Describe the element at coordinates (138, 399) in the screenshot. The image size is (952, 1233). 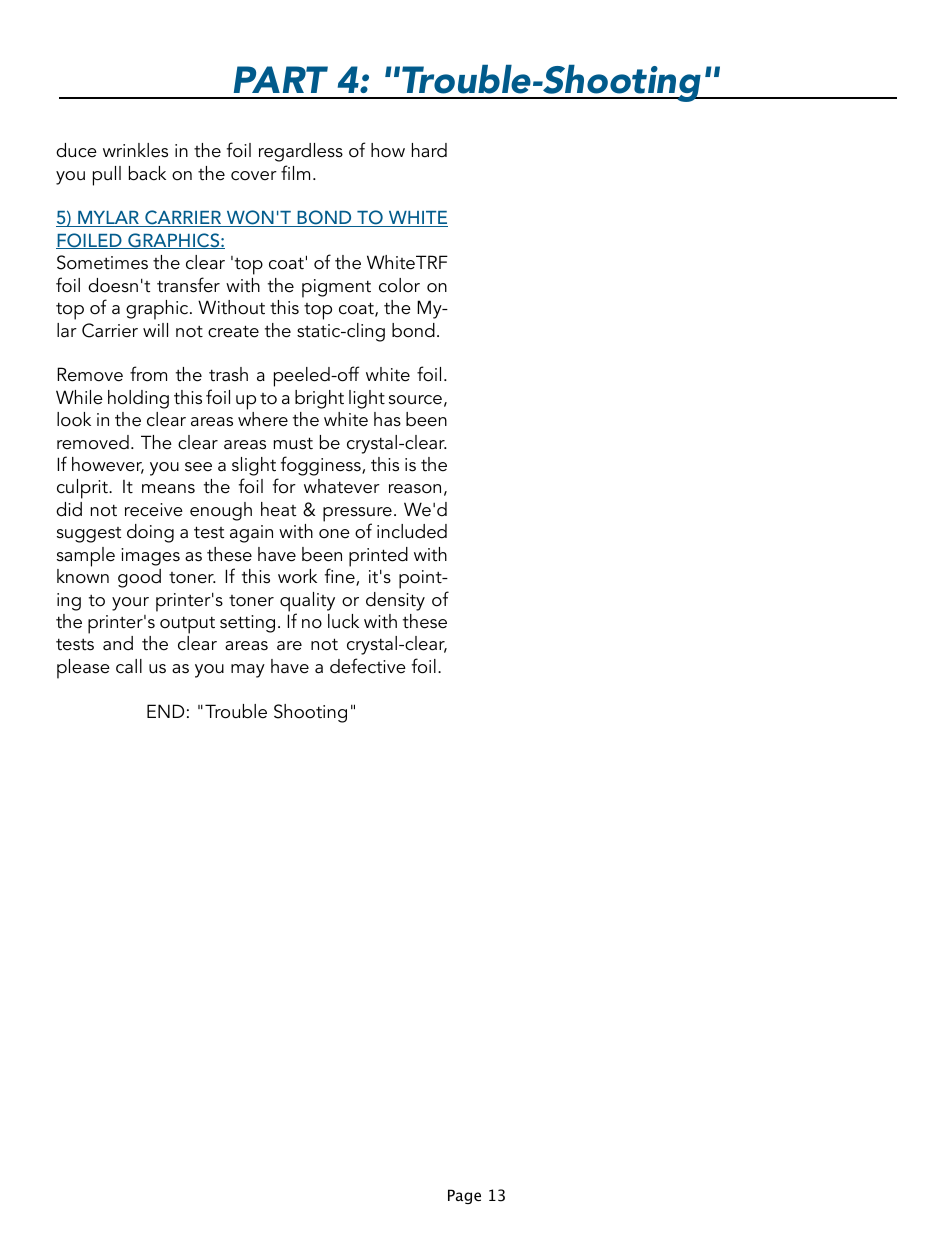
I see `holding` at that location.
